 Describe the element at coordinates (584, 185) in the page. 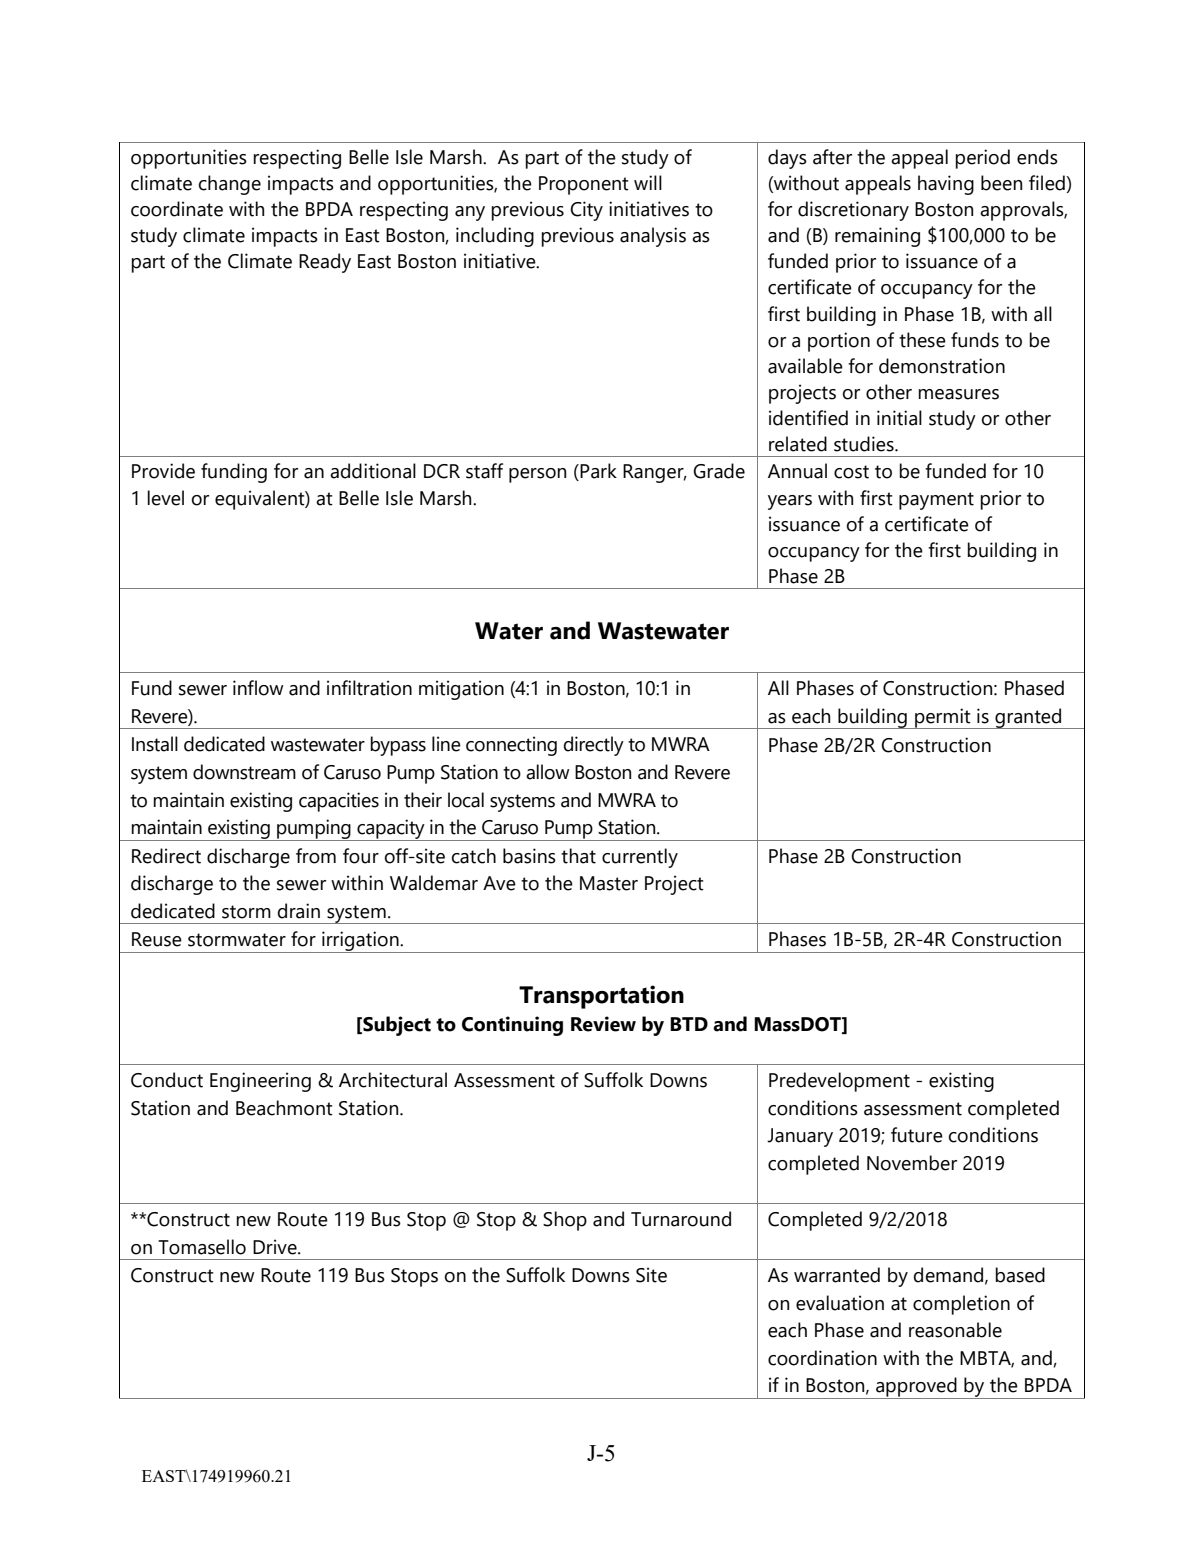

I see `Proponent` at that location.
